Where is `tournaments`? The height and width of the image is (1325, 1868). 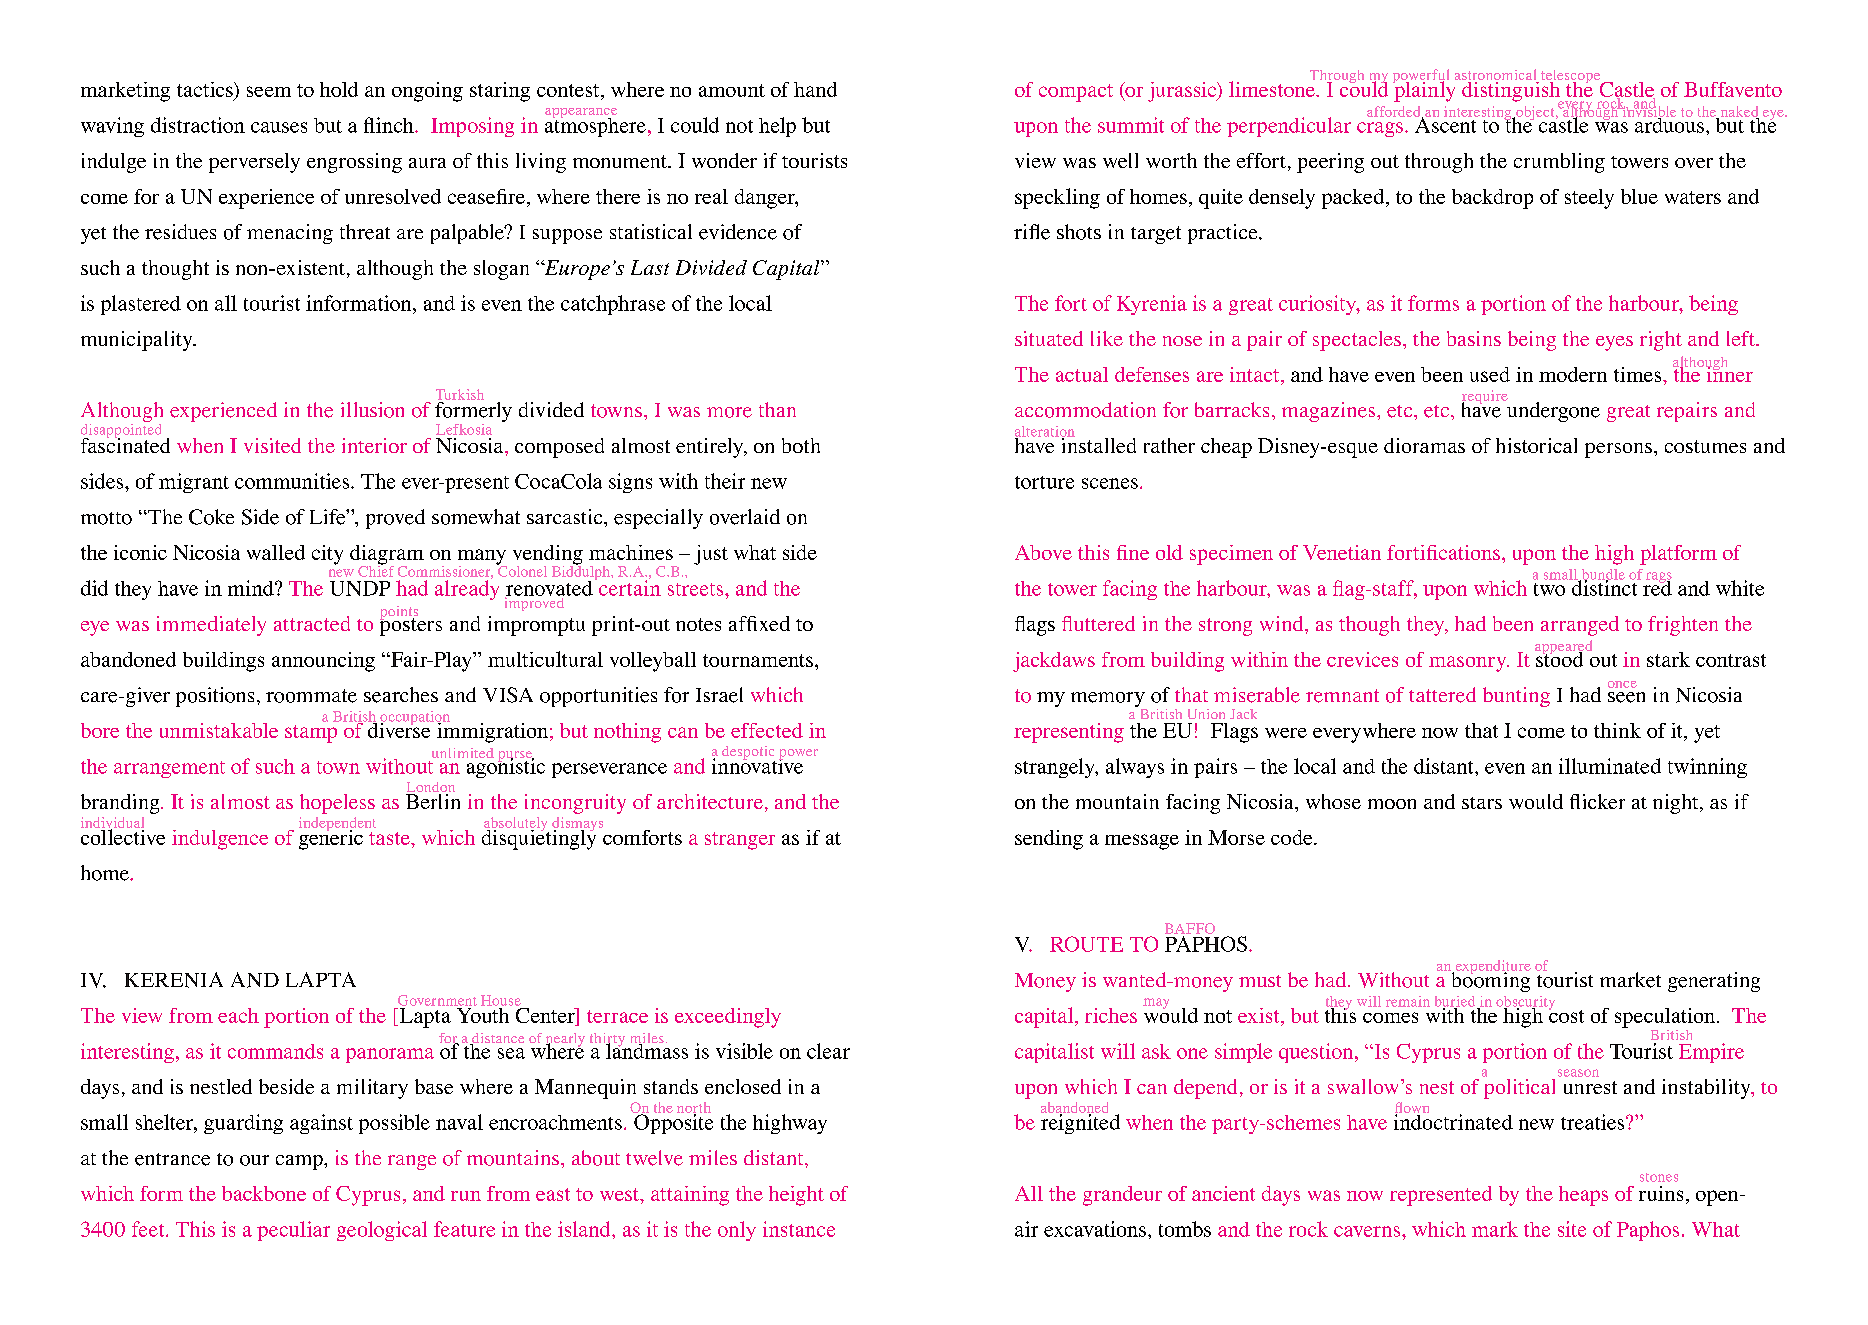 tournaments is located at coordinates (758, 660).
